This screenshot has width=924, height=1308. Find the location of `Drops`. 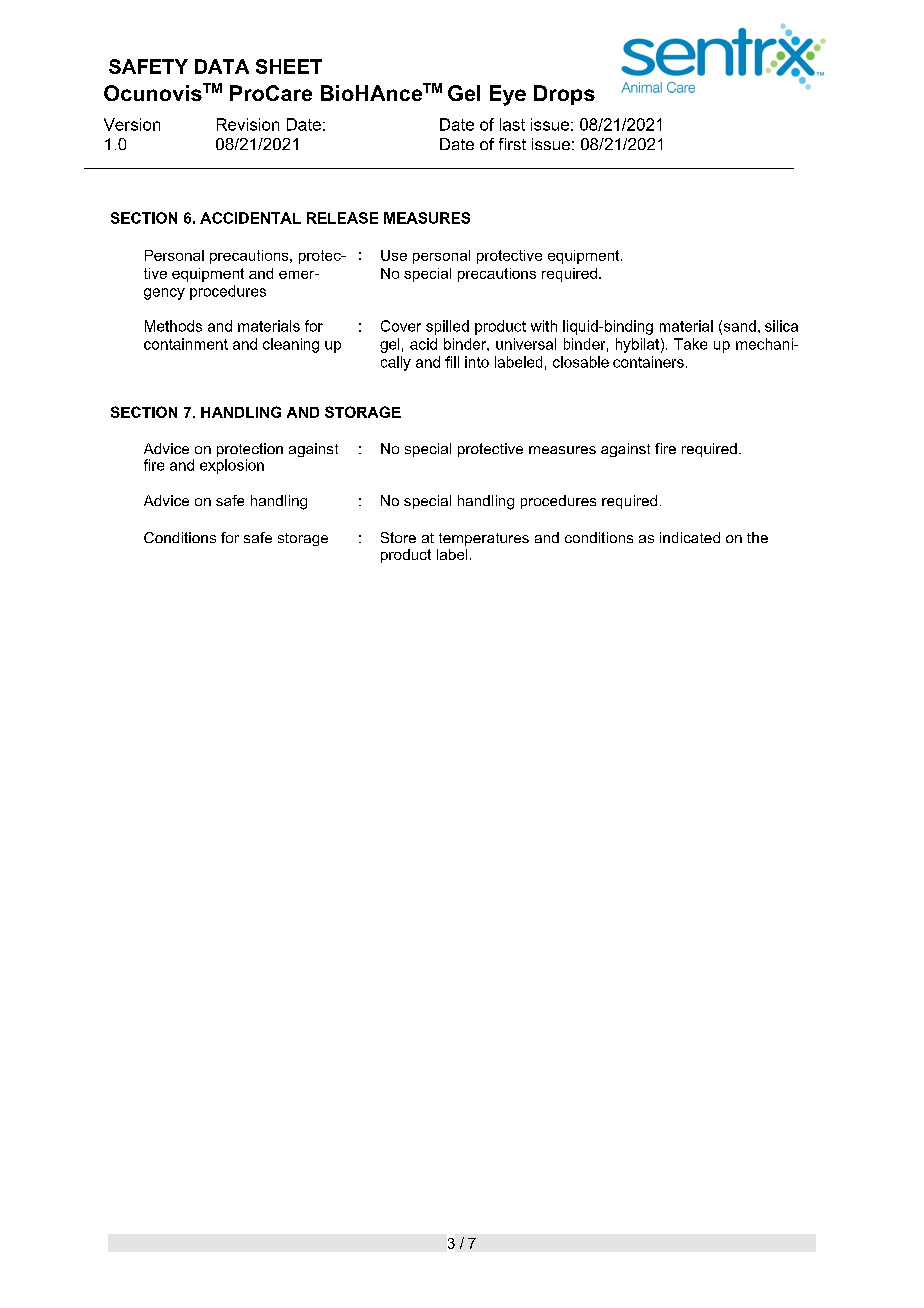

Drops is located at coordinates (564, 95).
